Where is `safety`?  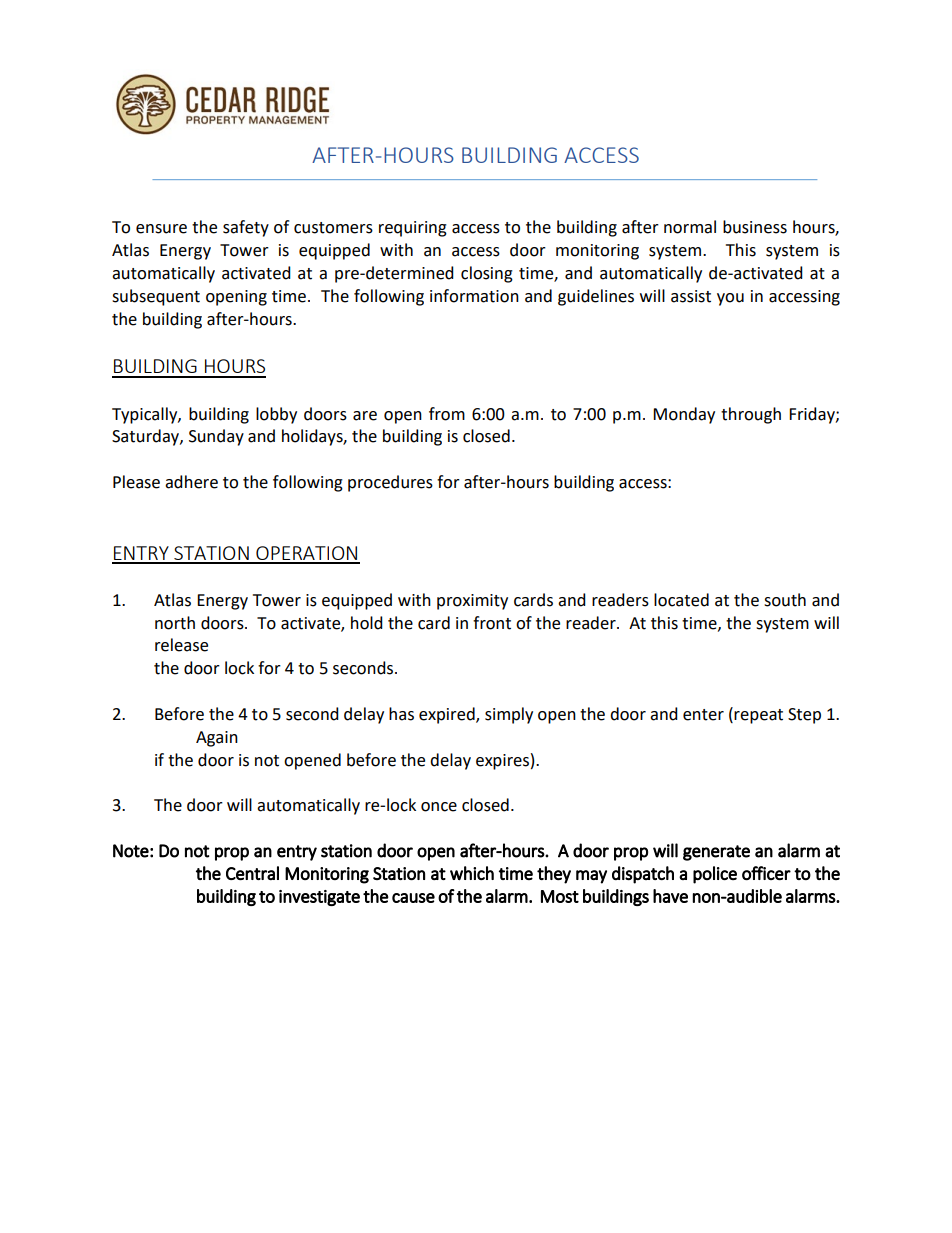
safety is located at coordinates (246, 228).
